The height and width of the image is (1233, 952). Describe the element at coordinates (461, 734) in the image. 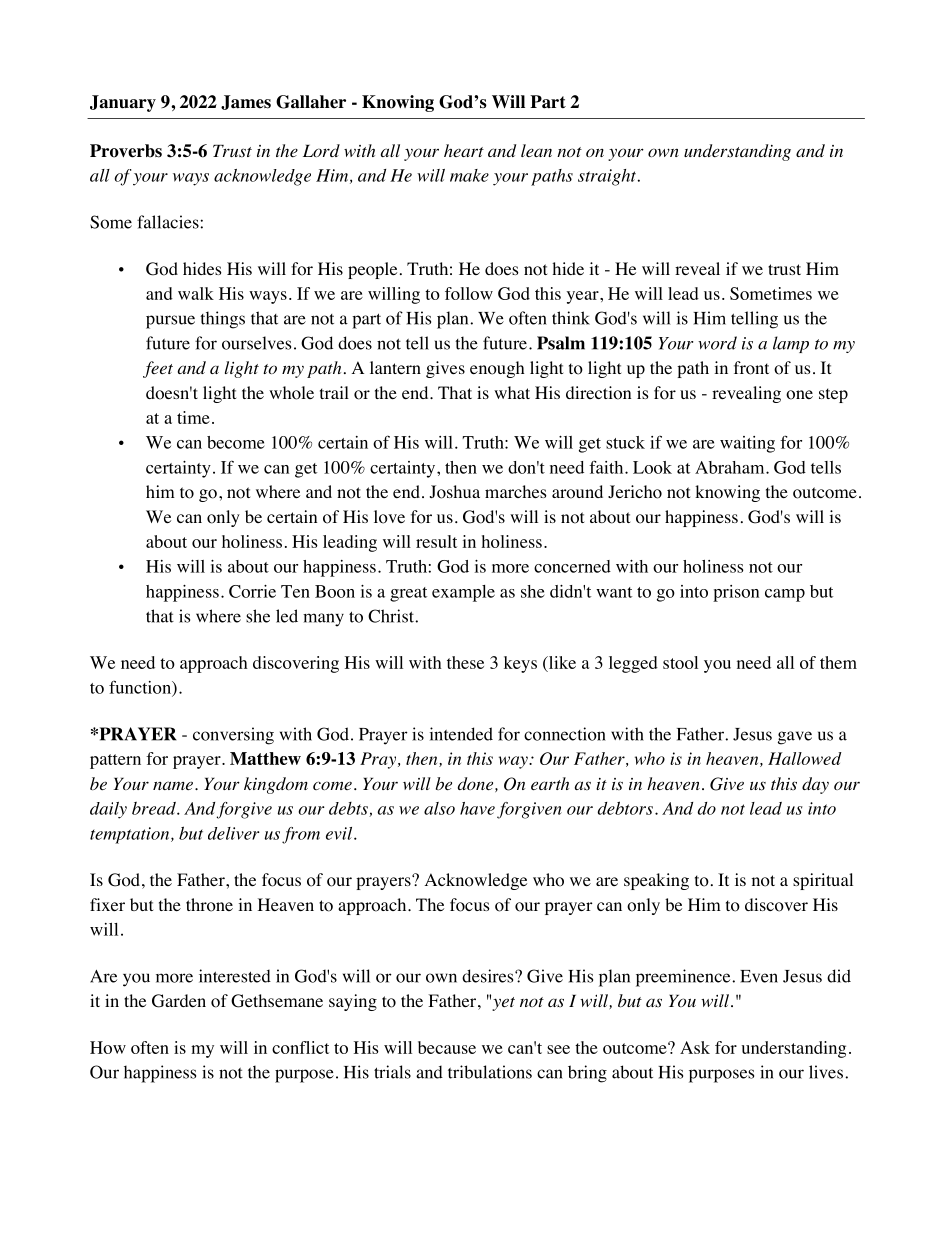

I see `intended` at that location.
